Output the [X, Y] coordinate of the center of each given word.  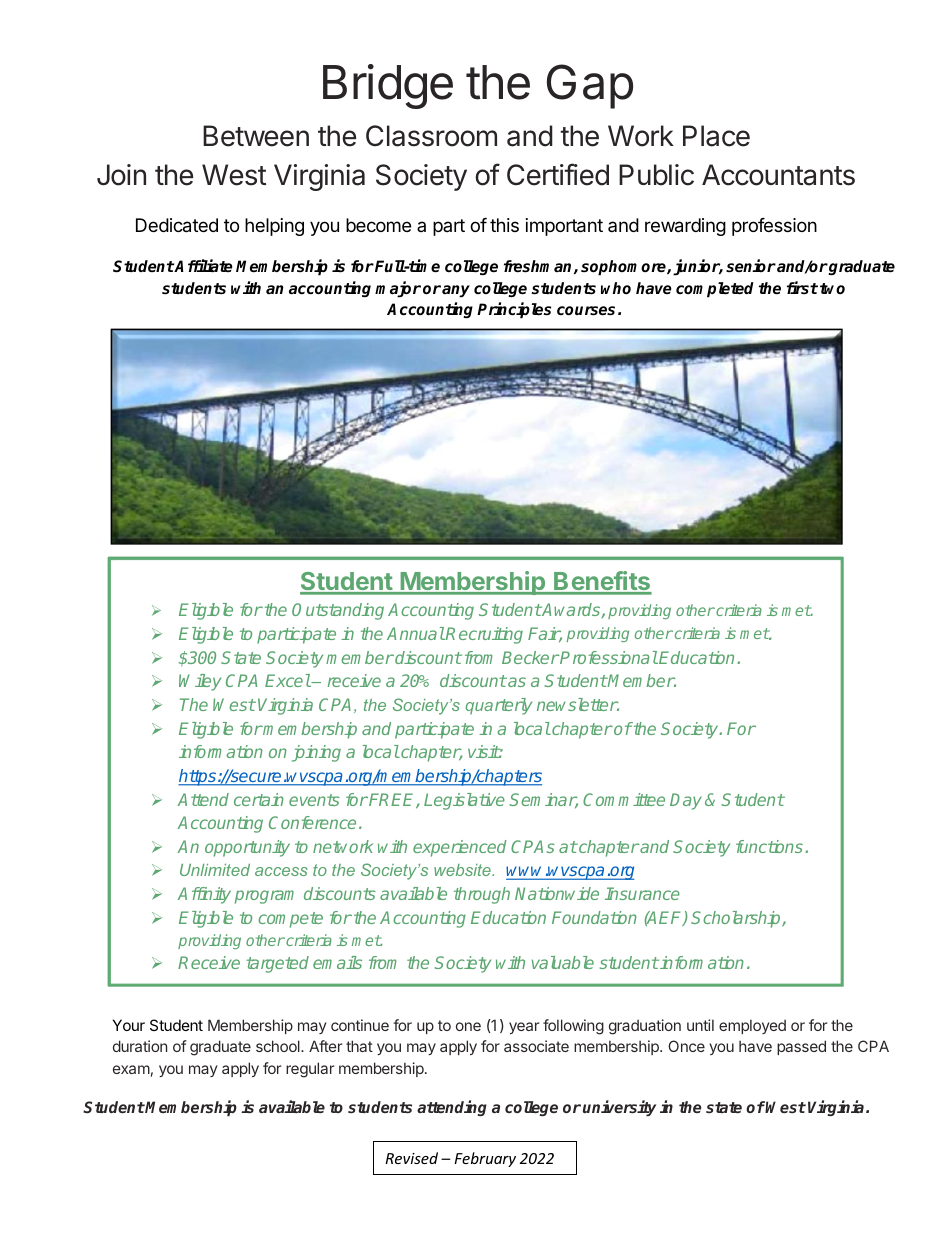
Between [256, 136]
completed [715, 290]
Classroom [431, 136]
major [398, 289]
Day [686, 801]
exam [131, 1069]
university [619, 1108]
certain [259, 799]
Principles [514, 310]
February [485, 1159]
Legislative [464, 801]
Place [716, 136]
